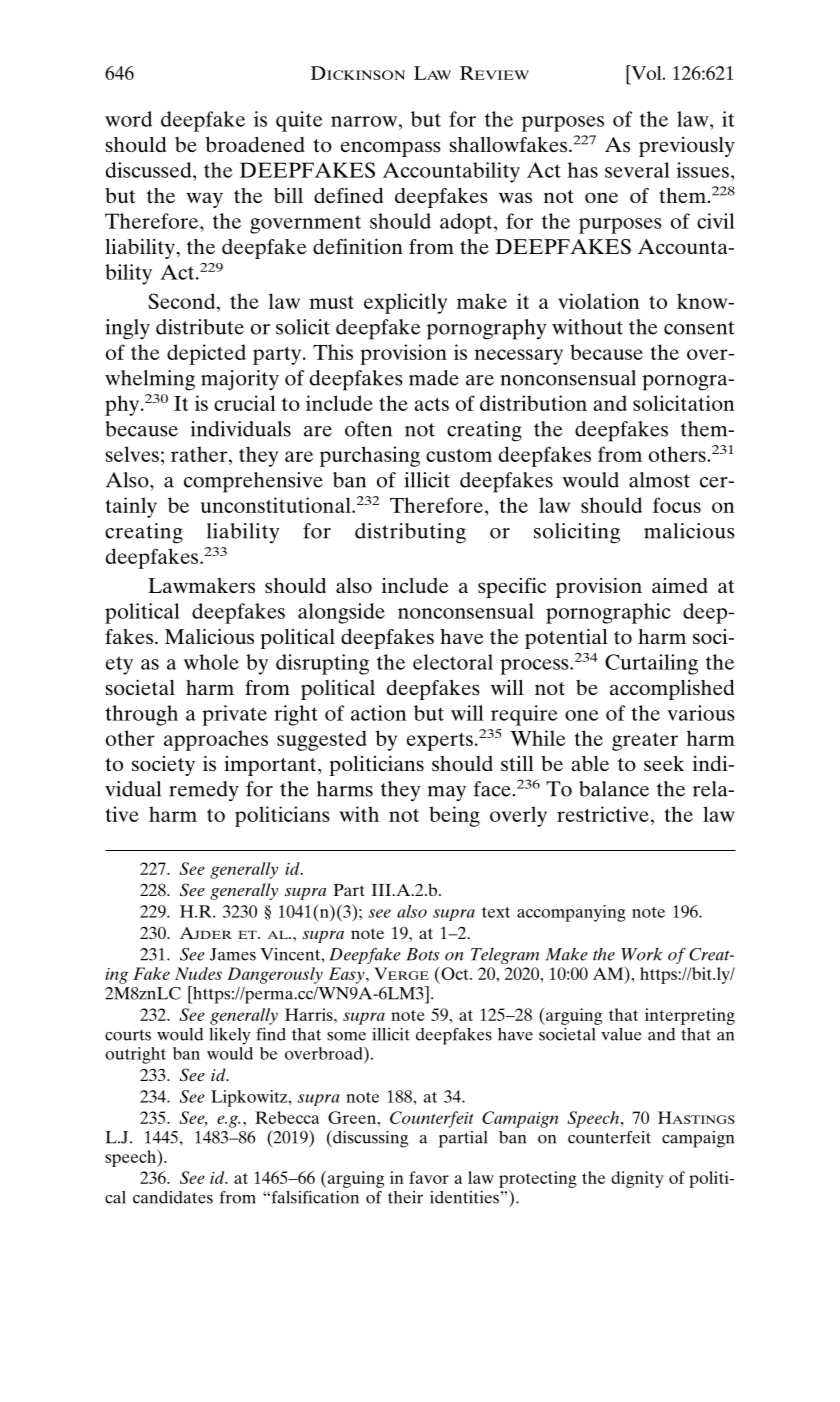 The height and width of the page is (1402, 840). What do you see at coordinates (391, 149) in the page?
I see `encompass` at bounding box center [391, 149].
